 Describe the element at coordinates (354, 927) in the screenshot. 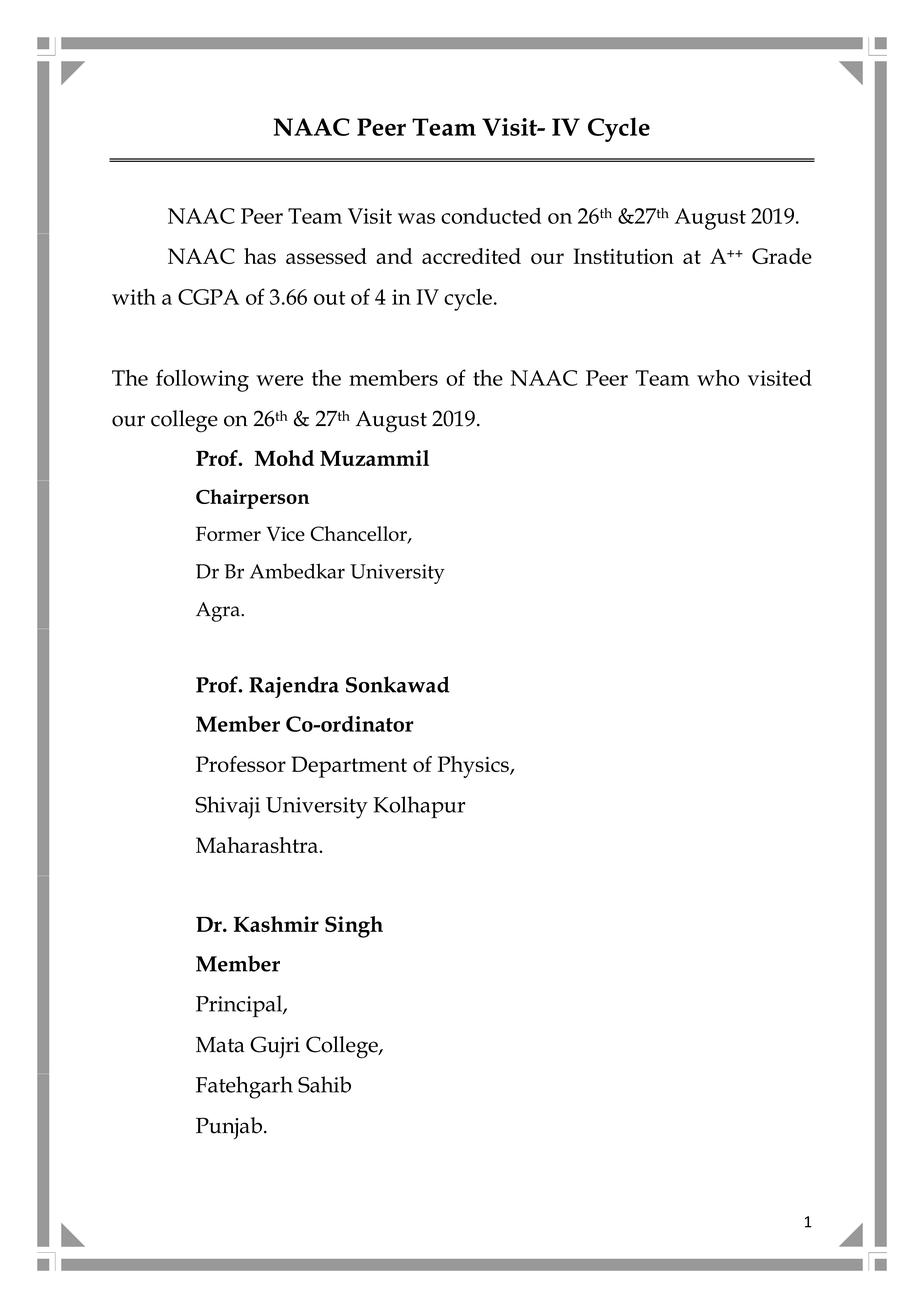

I see `Singh` at that location.
